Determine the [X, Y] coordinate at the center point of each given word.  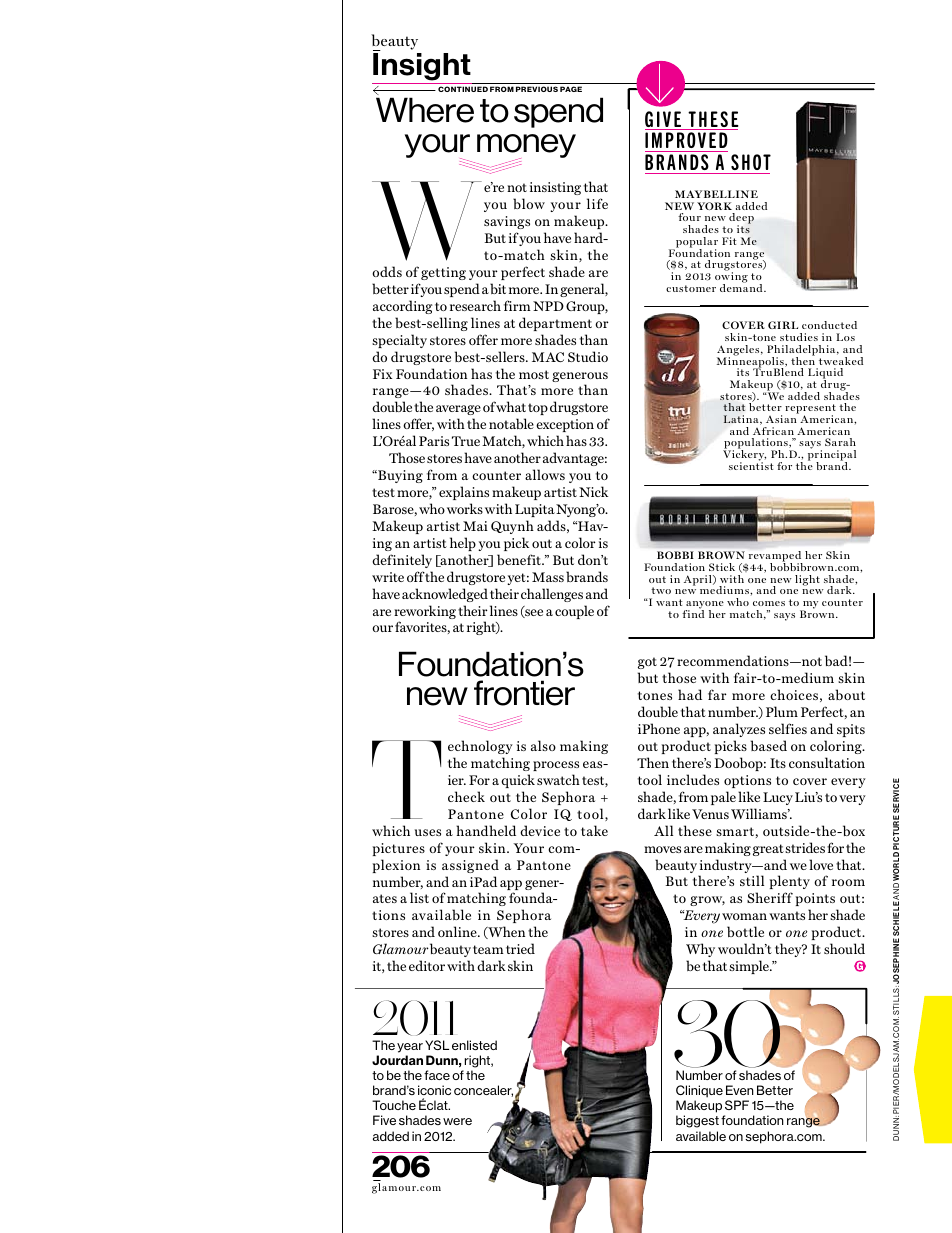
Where [425, 110]
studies [799, 337]
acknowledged [445, 595]
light [807, 580]
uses [428, 832]
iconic [434, 1090]
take [594, 830]
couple [574, 612]
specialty [399, 341]
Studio [588, 356]
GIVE [664, 120]
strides [805, 847]
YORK [714, 206]
